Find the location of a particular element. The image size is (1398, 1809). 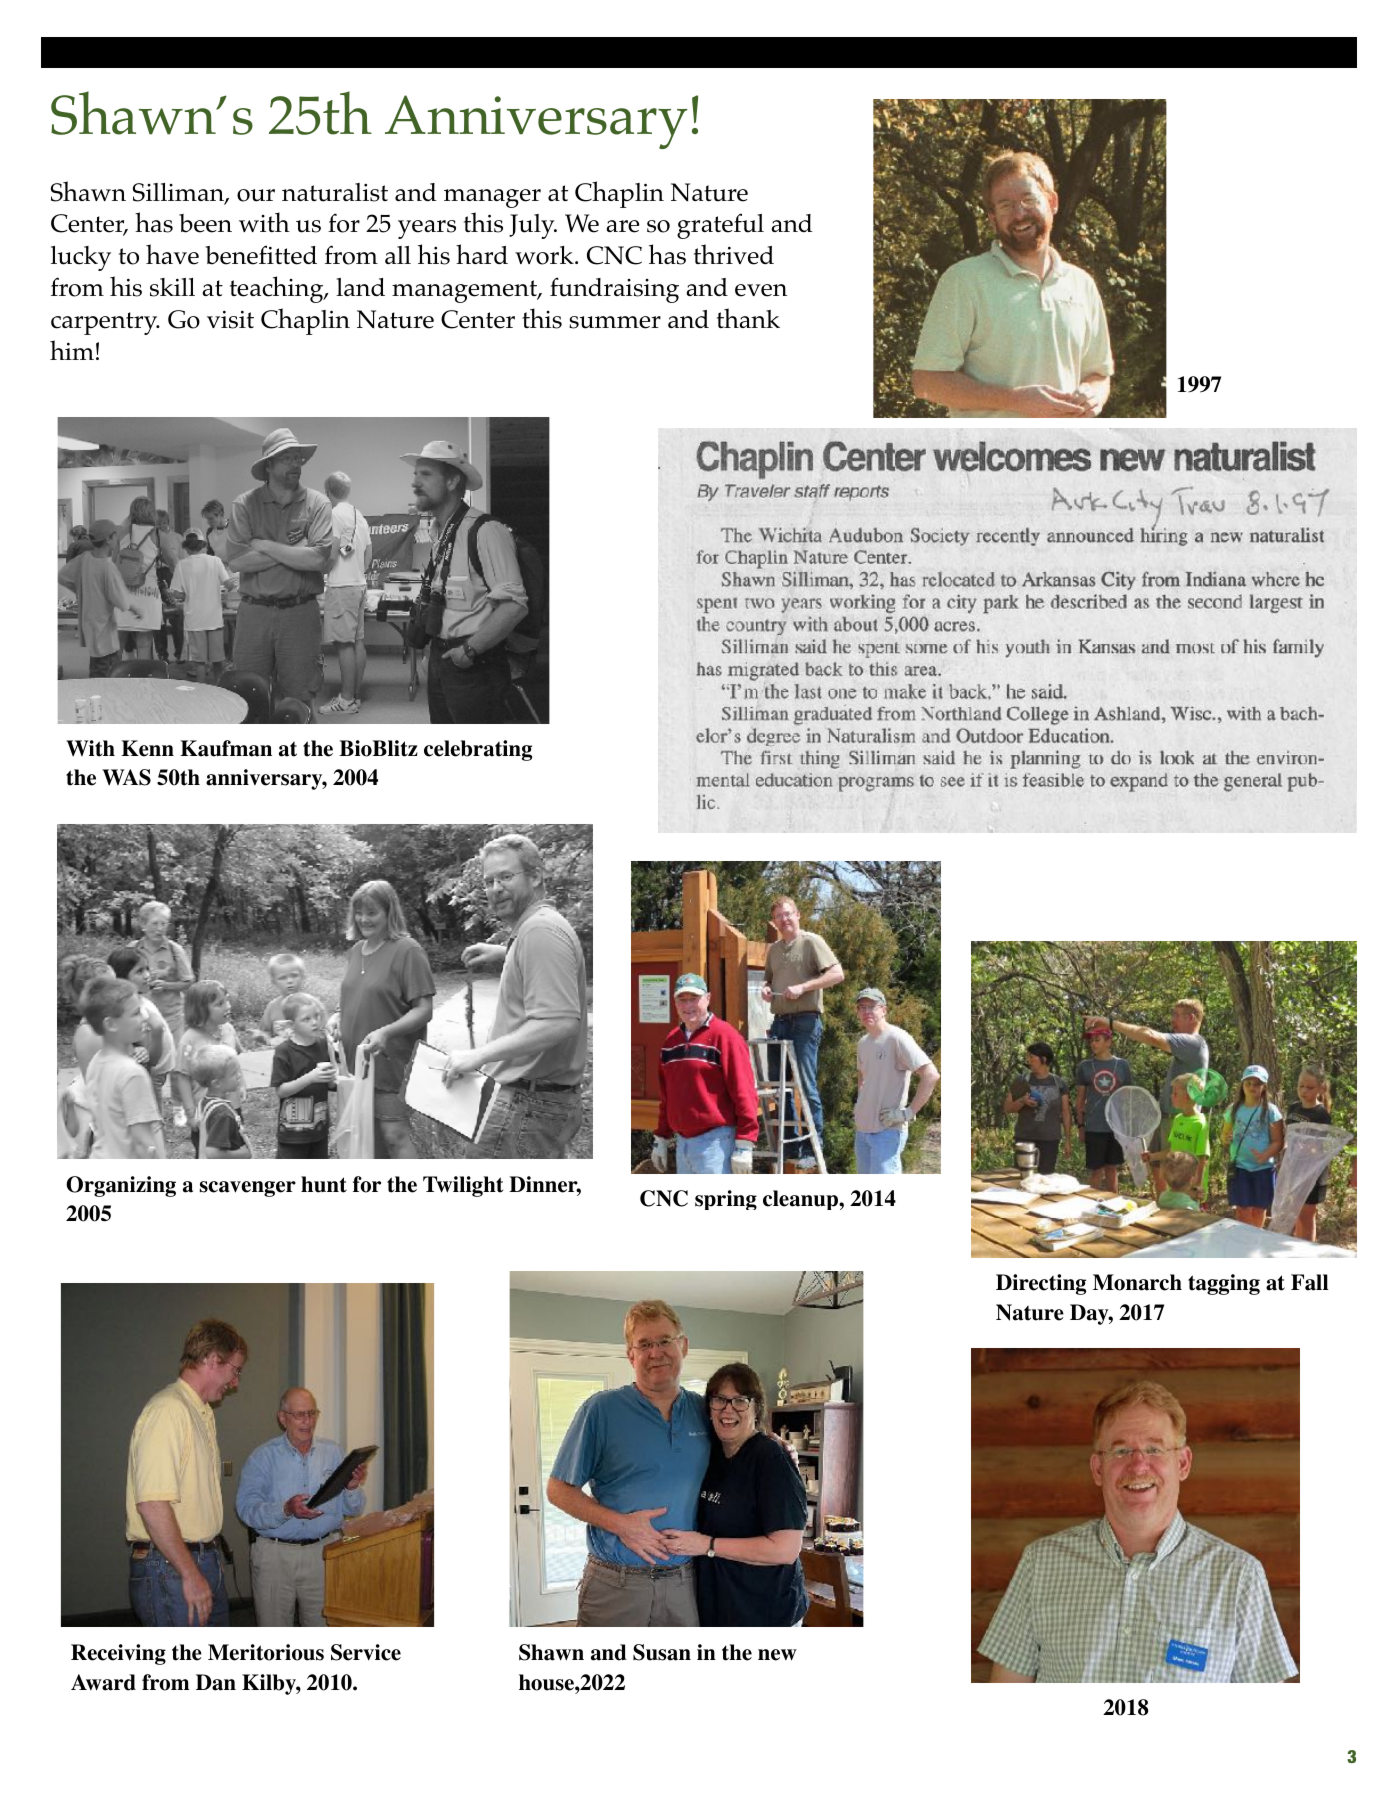

Monarch is located at coordinates (1137, 1282).
